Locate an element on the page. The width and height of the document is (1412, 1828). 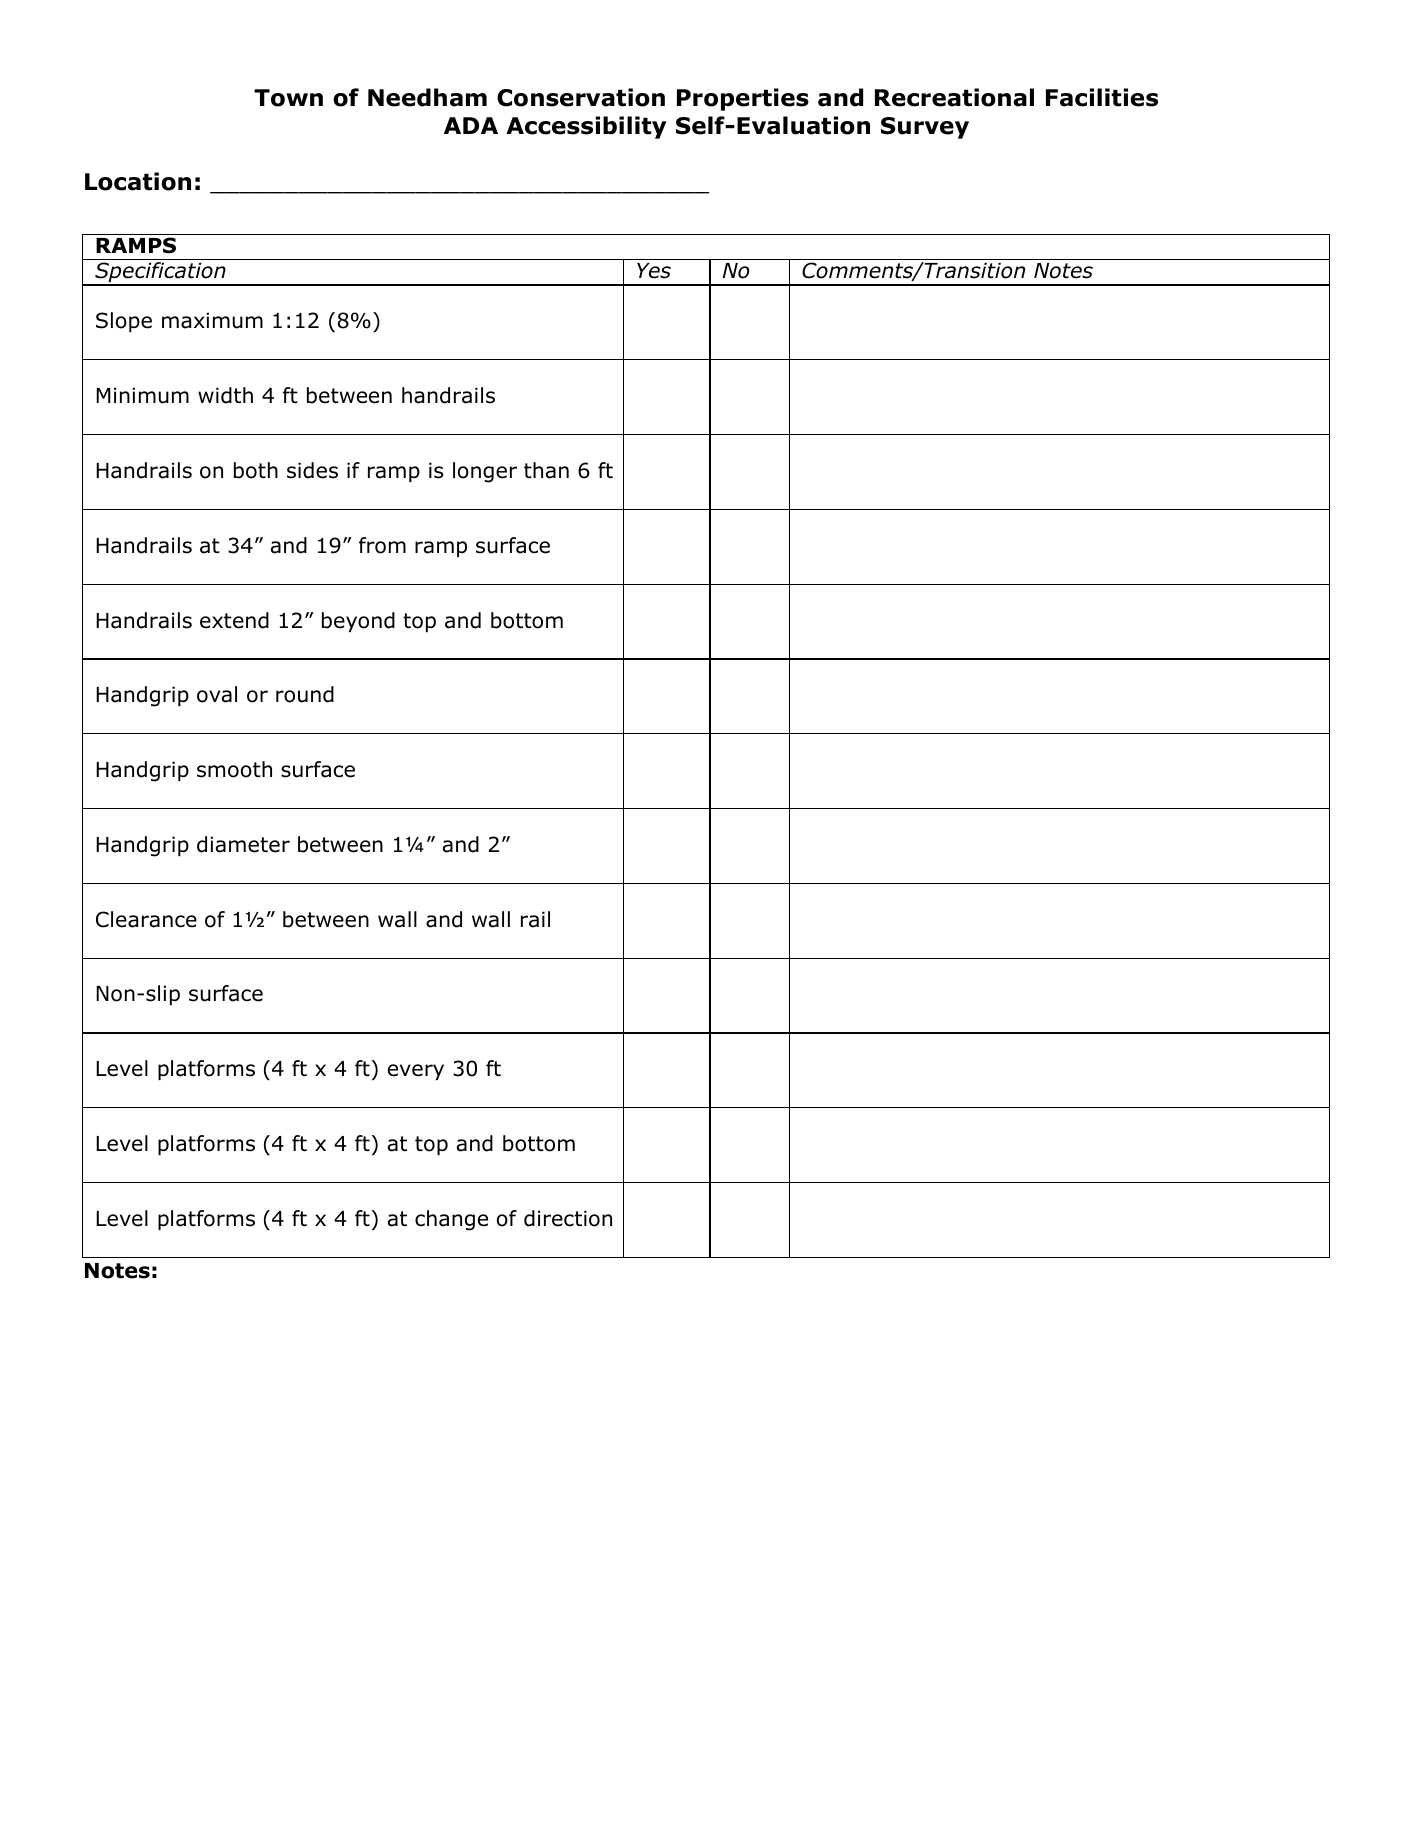
than is located at coordinates (546, 470).
